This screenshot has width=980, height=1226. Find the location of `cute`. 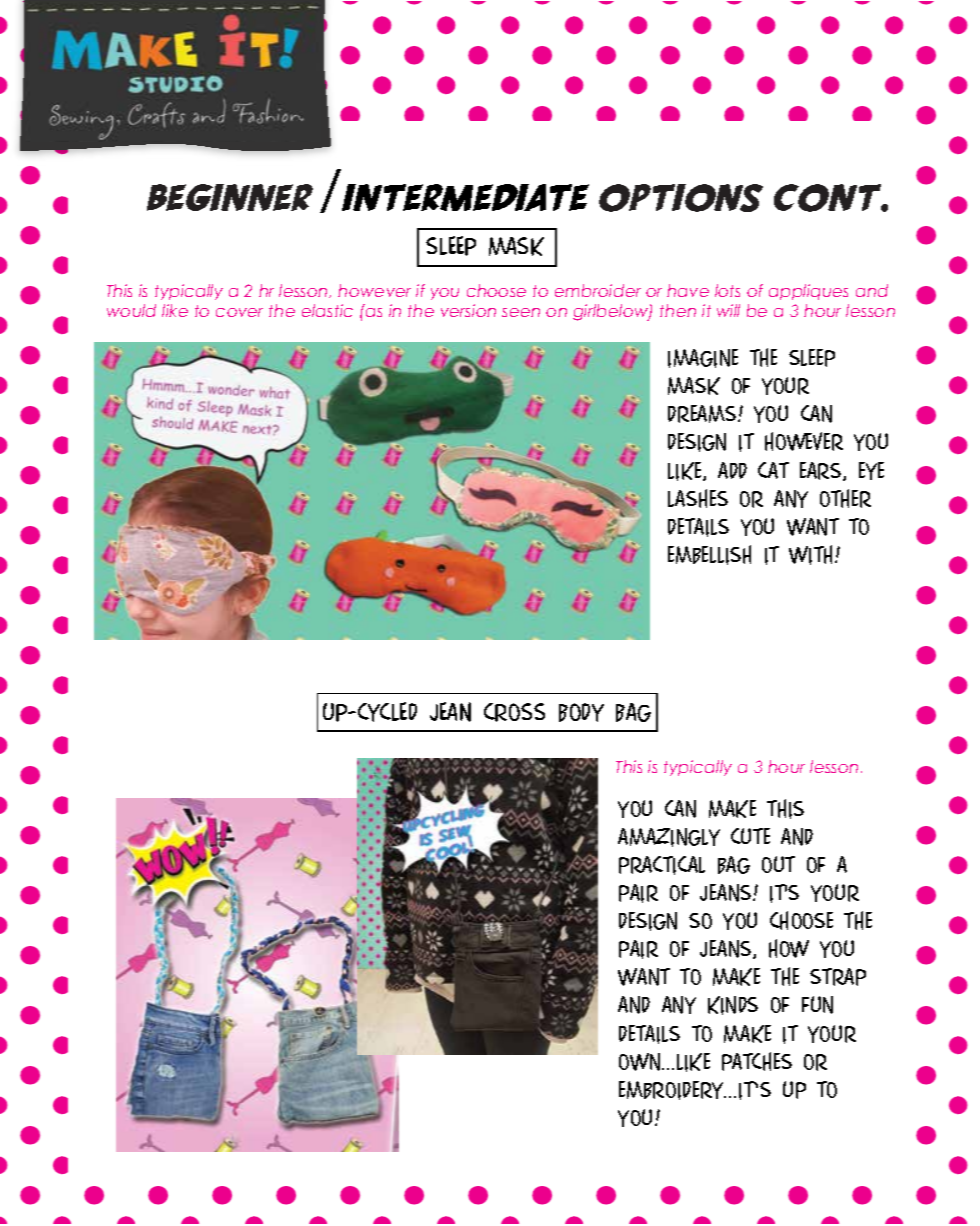

cute is located at coordinates (750, 836).
